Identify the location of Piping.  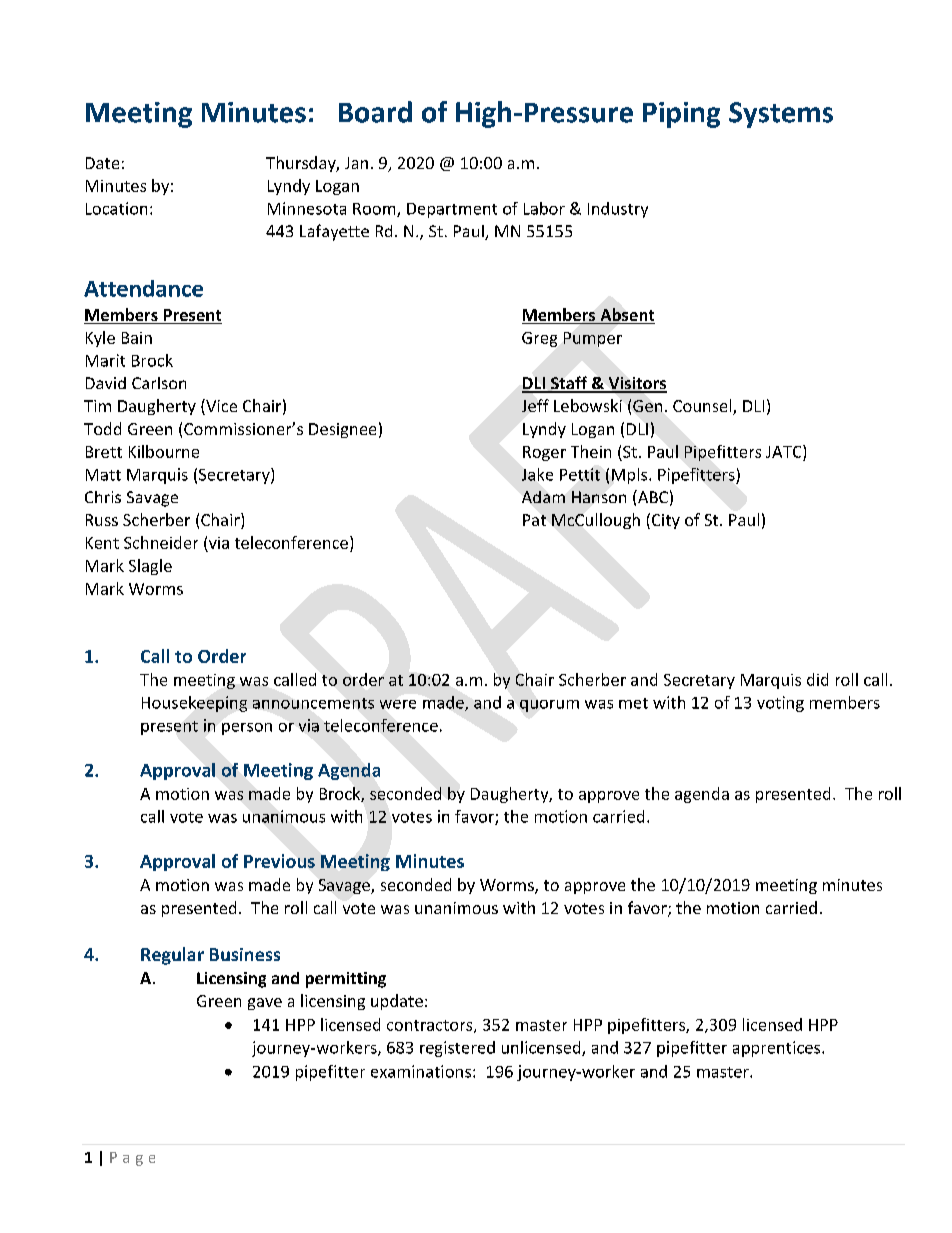
(681, 115).
